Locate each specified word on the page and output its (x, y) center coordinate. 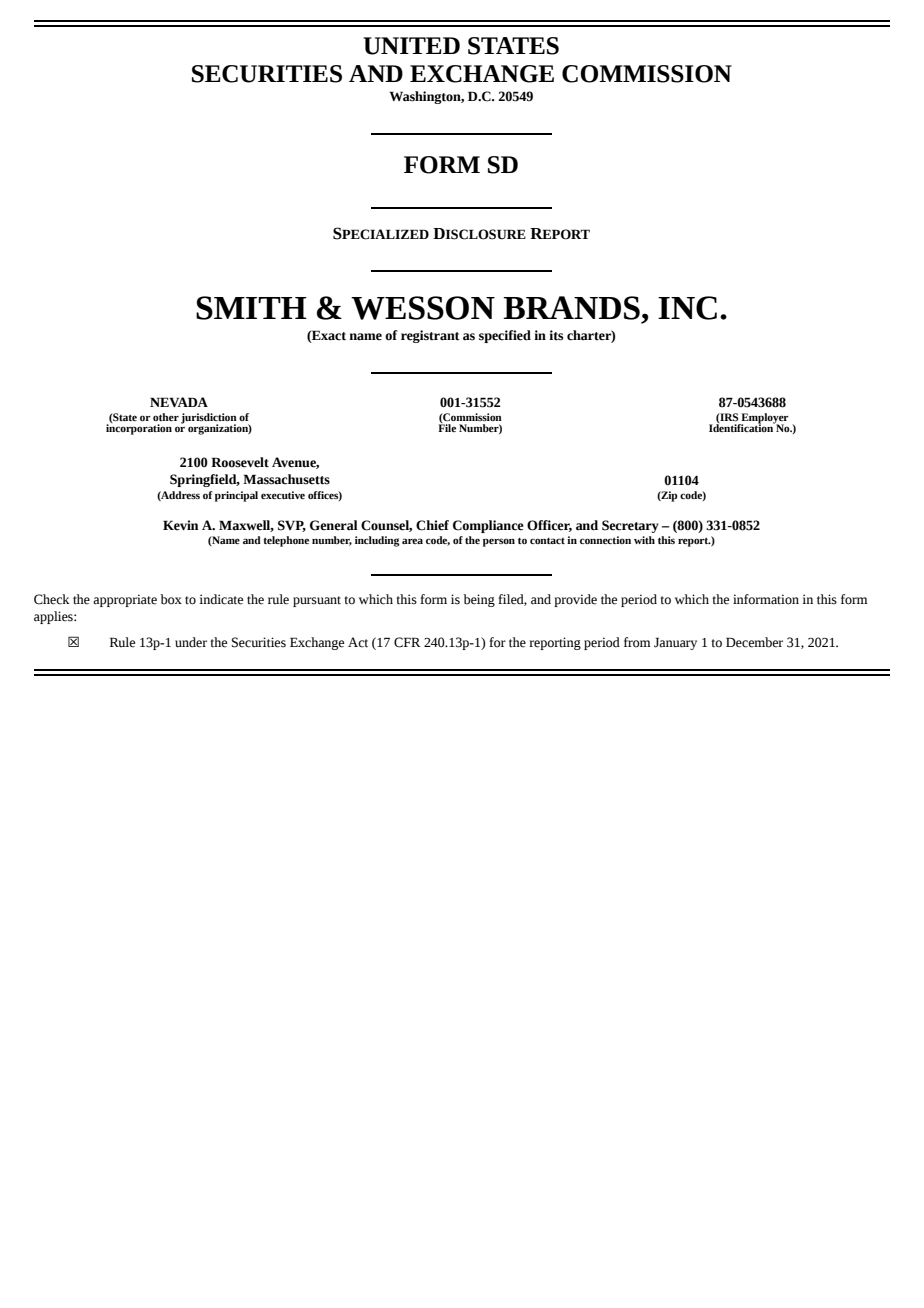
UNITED (411, 46)
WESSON (423, 308)
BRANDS (571, 308)
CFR (407, 642)
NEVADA (179, 402)
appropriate (125, 600)
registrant (430, 336)
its (556, 335)
